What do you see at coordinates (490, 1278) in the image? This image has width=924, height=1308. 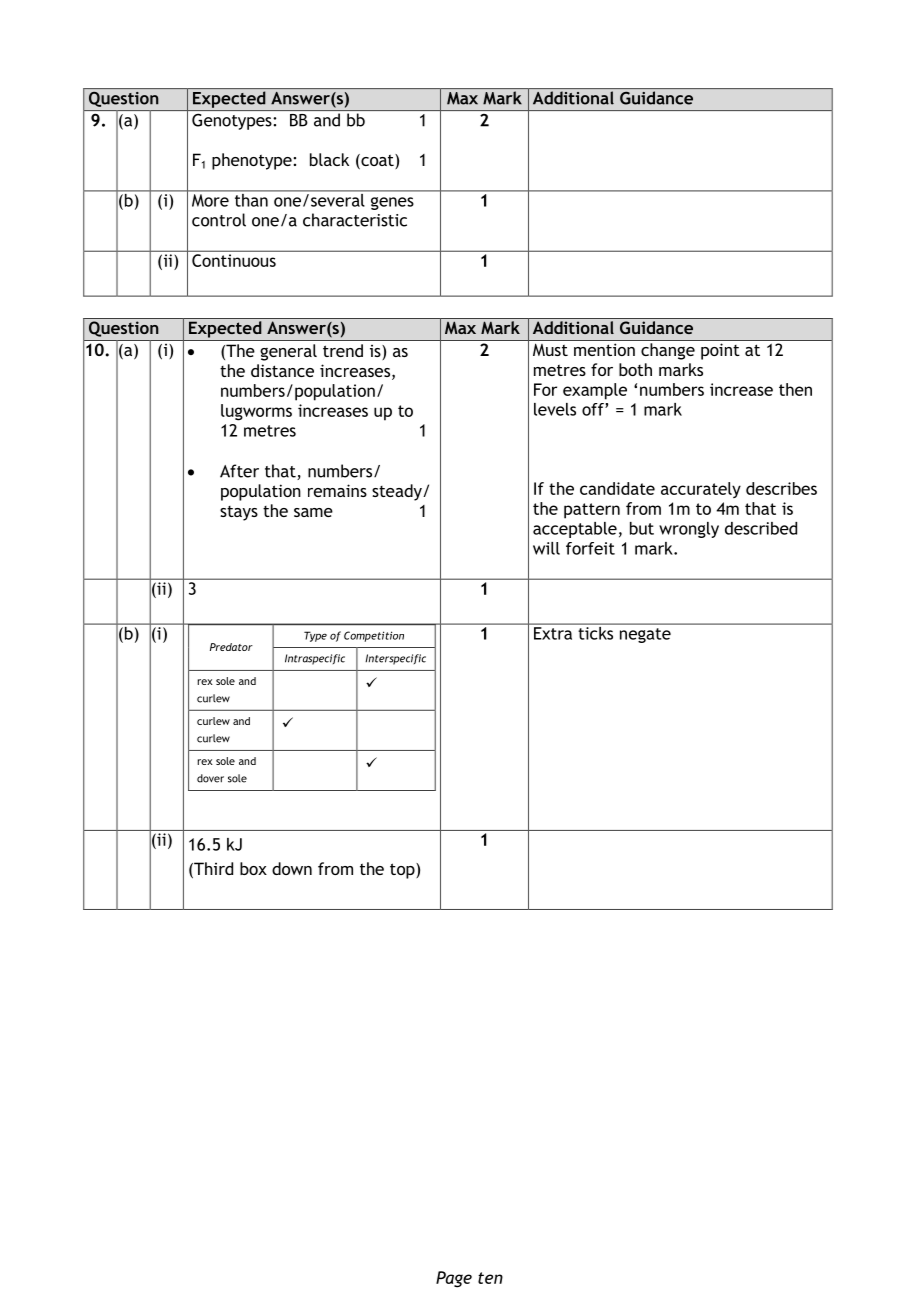 I see `ten` at bounding box center [490, 1278].
